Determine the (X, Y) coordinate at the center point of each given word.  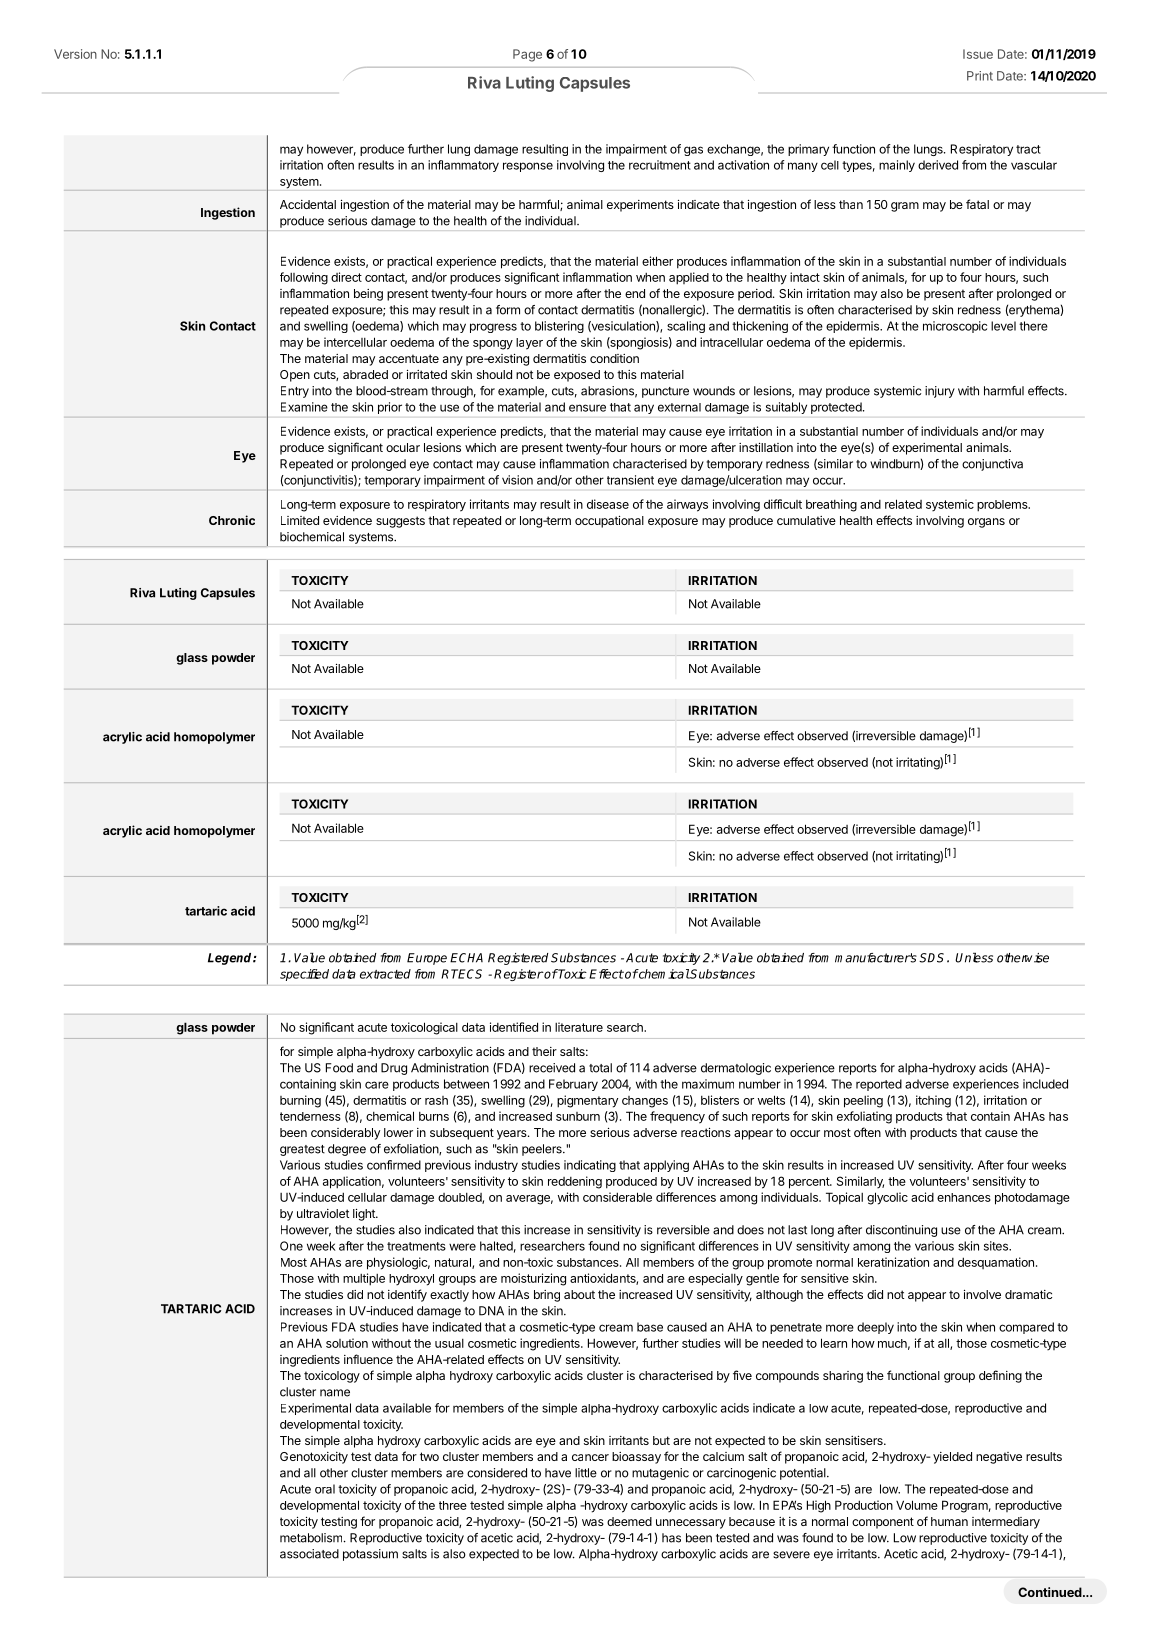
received (552, 1068)
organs (986, 523)
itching (933, 1101)
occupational (609, 522)
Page (527, 55)
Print (980, 76)
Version (75, 54)
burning (300, 1101)
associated (309, 1554)
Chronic (232, 520)
